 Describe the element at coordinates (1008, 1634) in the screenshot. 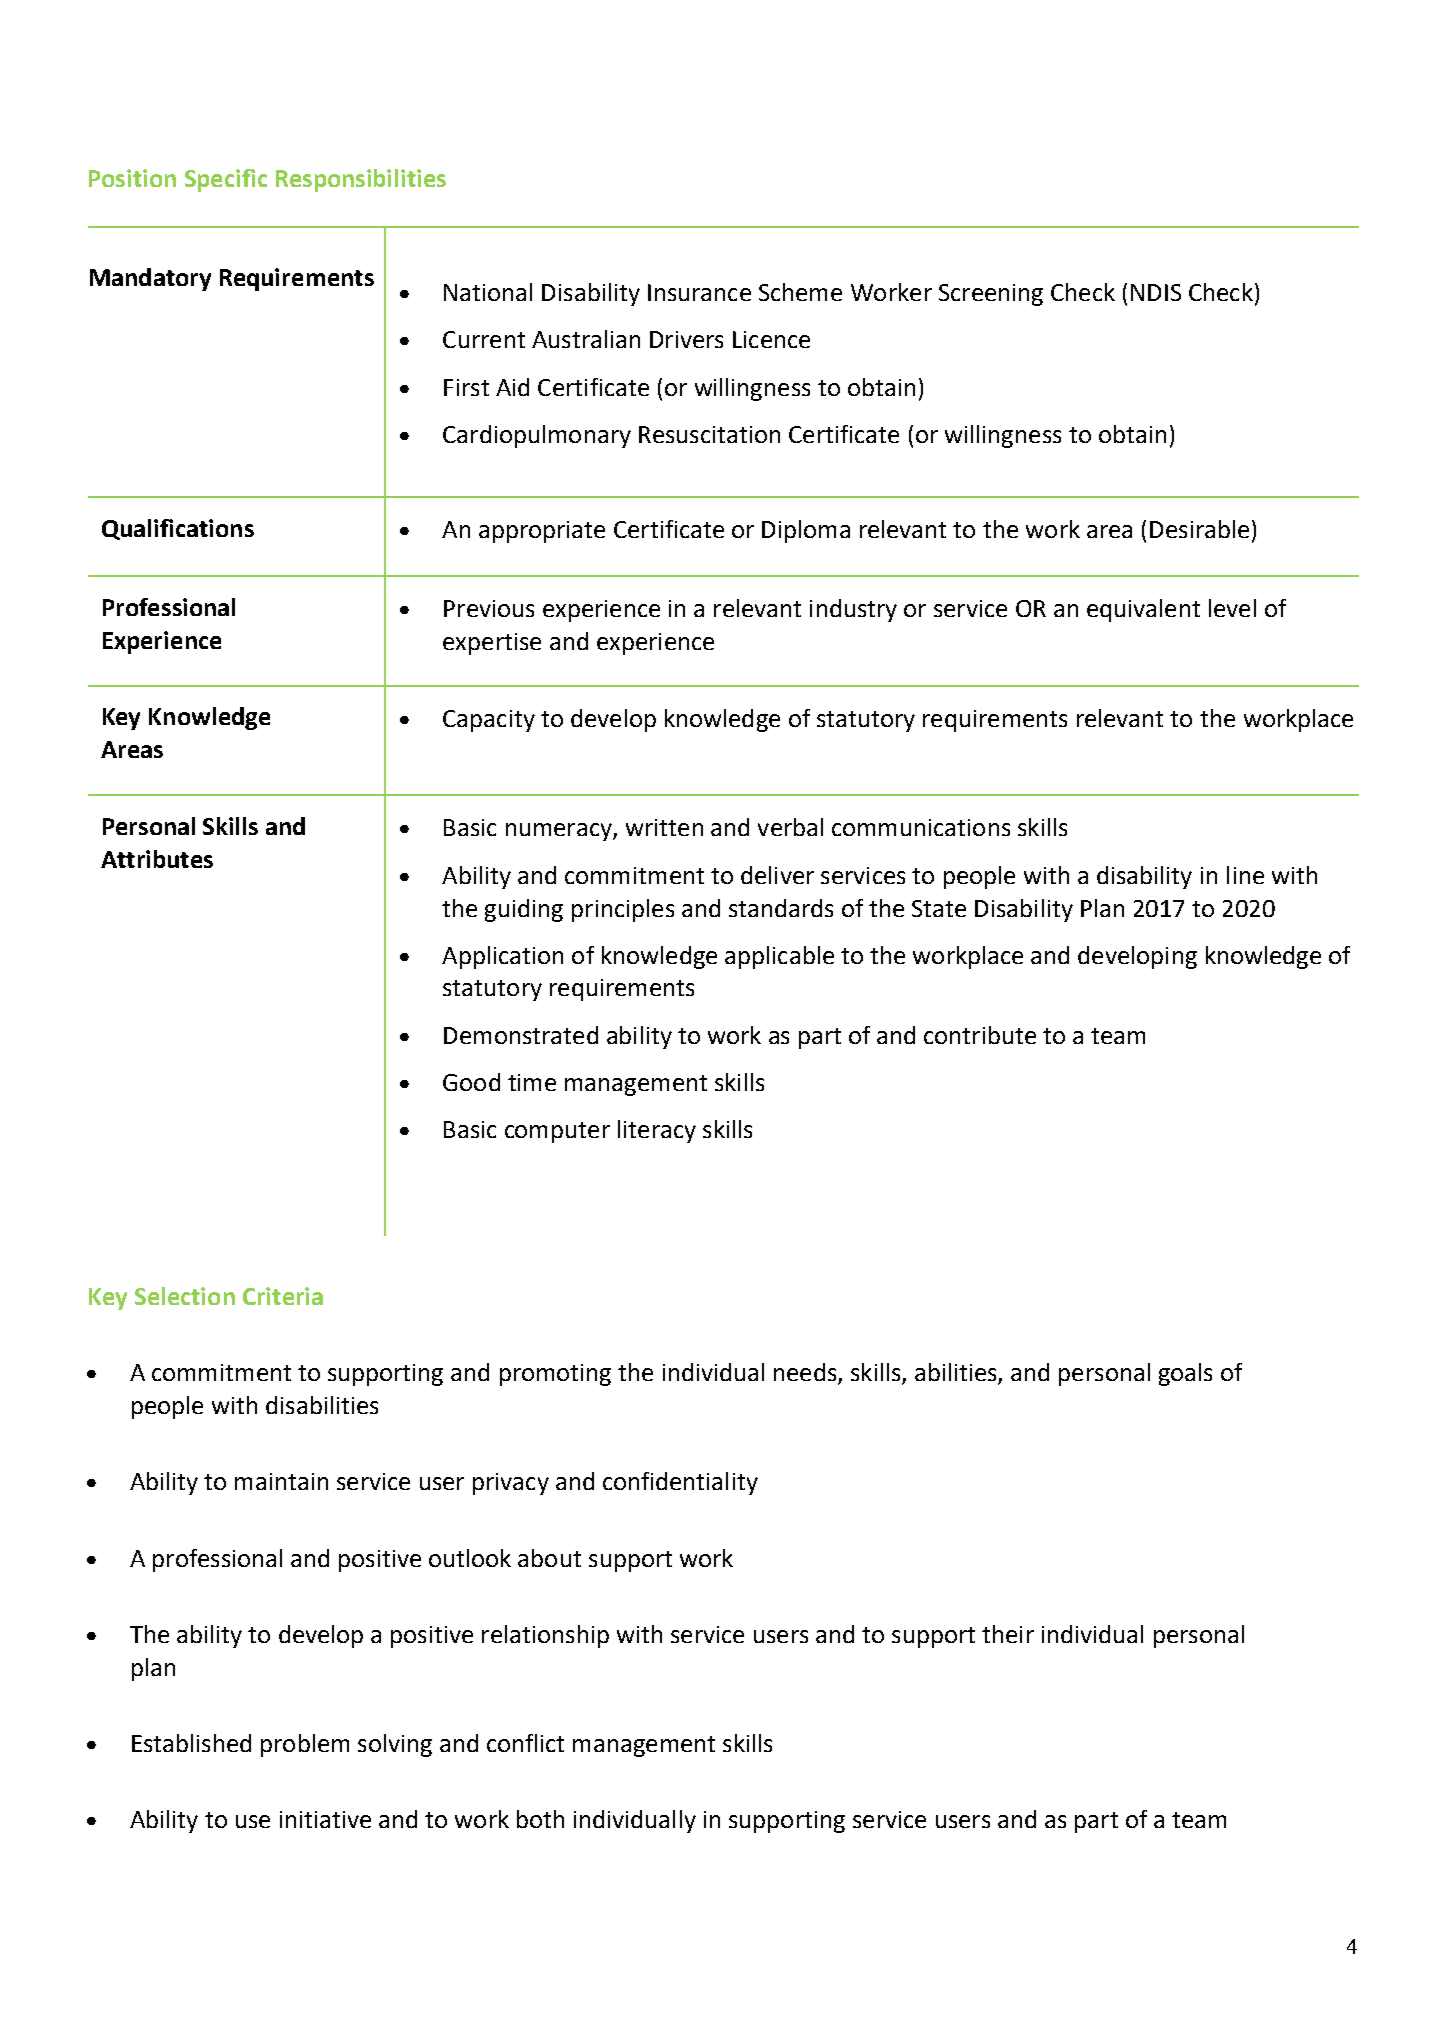

I see `their` at that location.
